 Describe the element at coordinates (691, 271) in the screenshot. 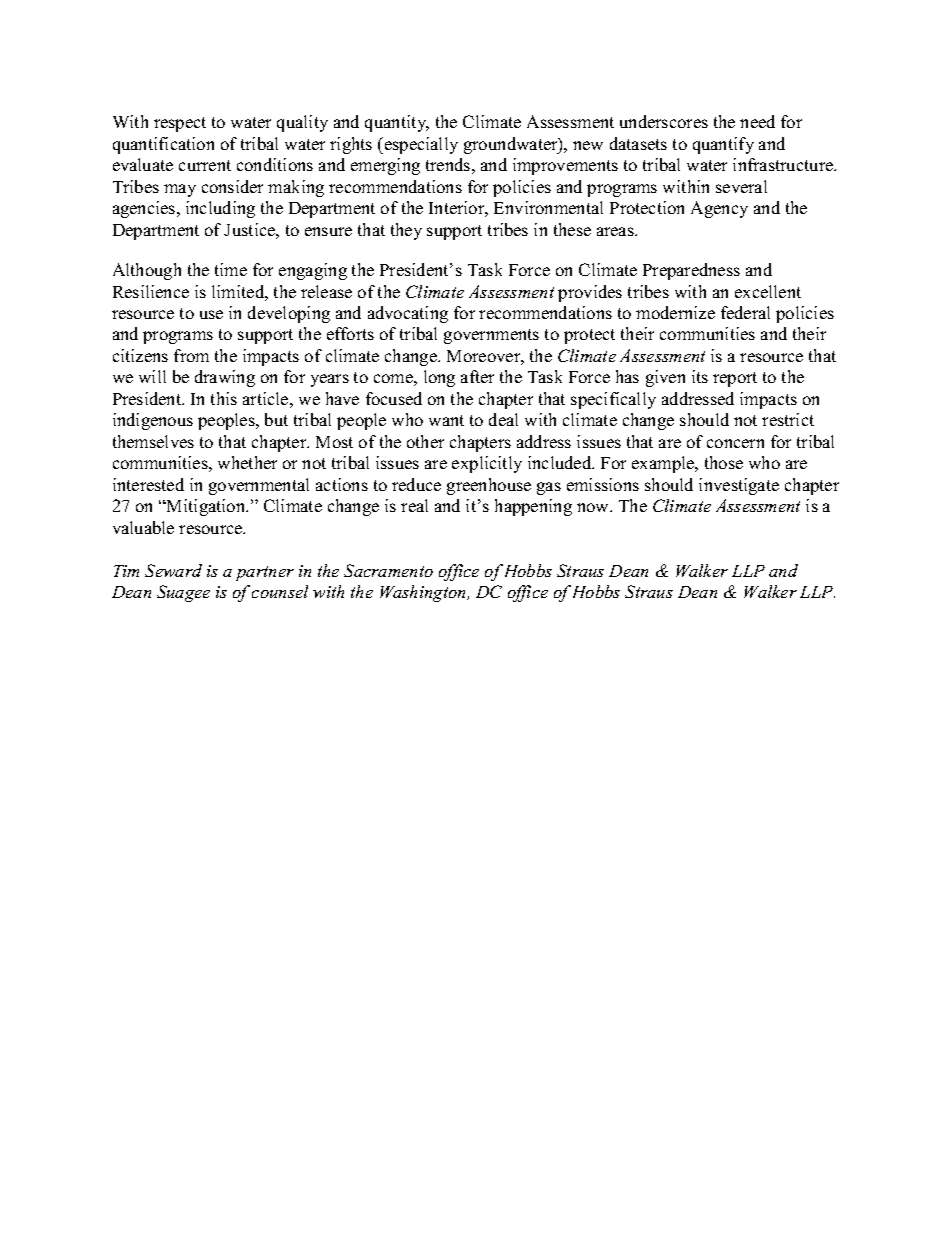

I see `Preparedness` at that location.
